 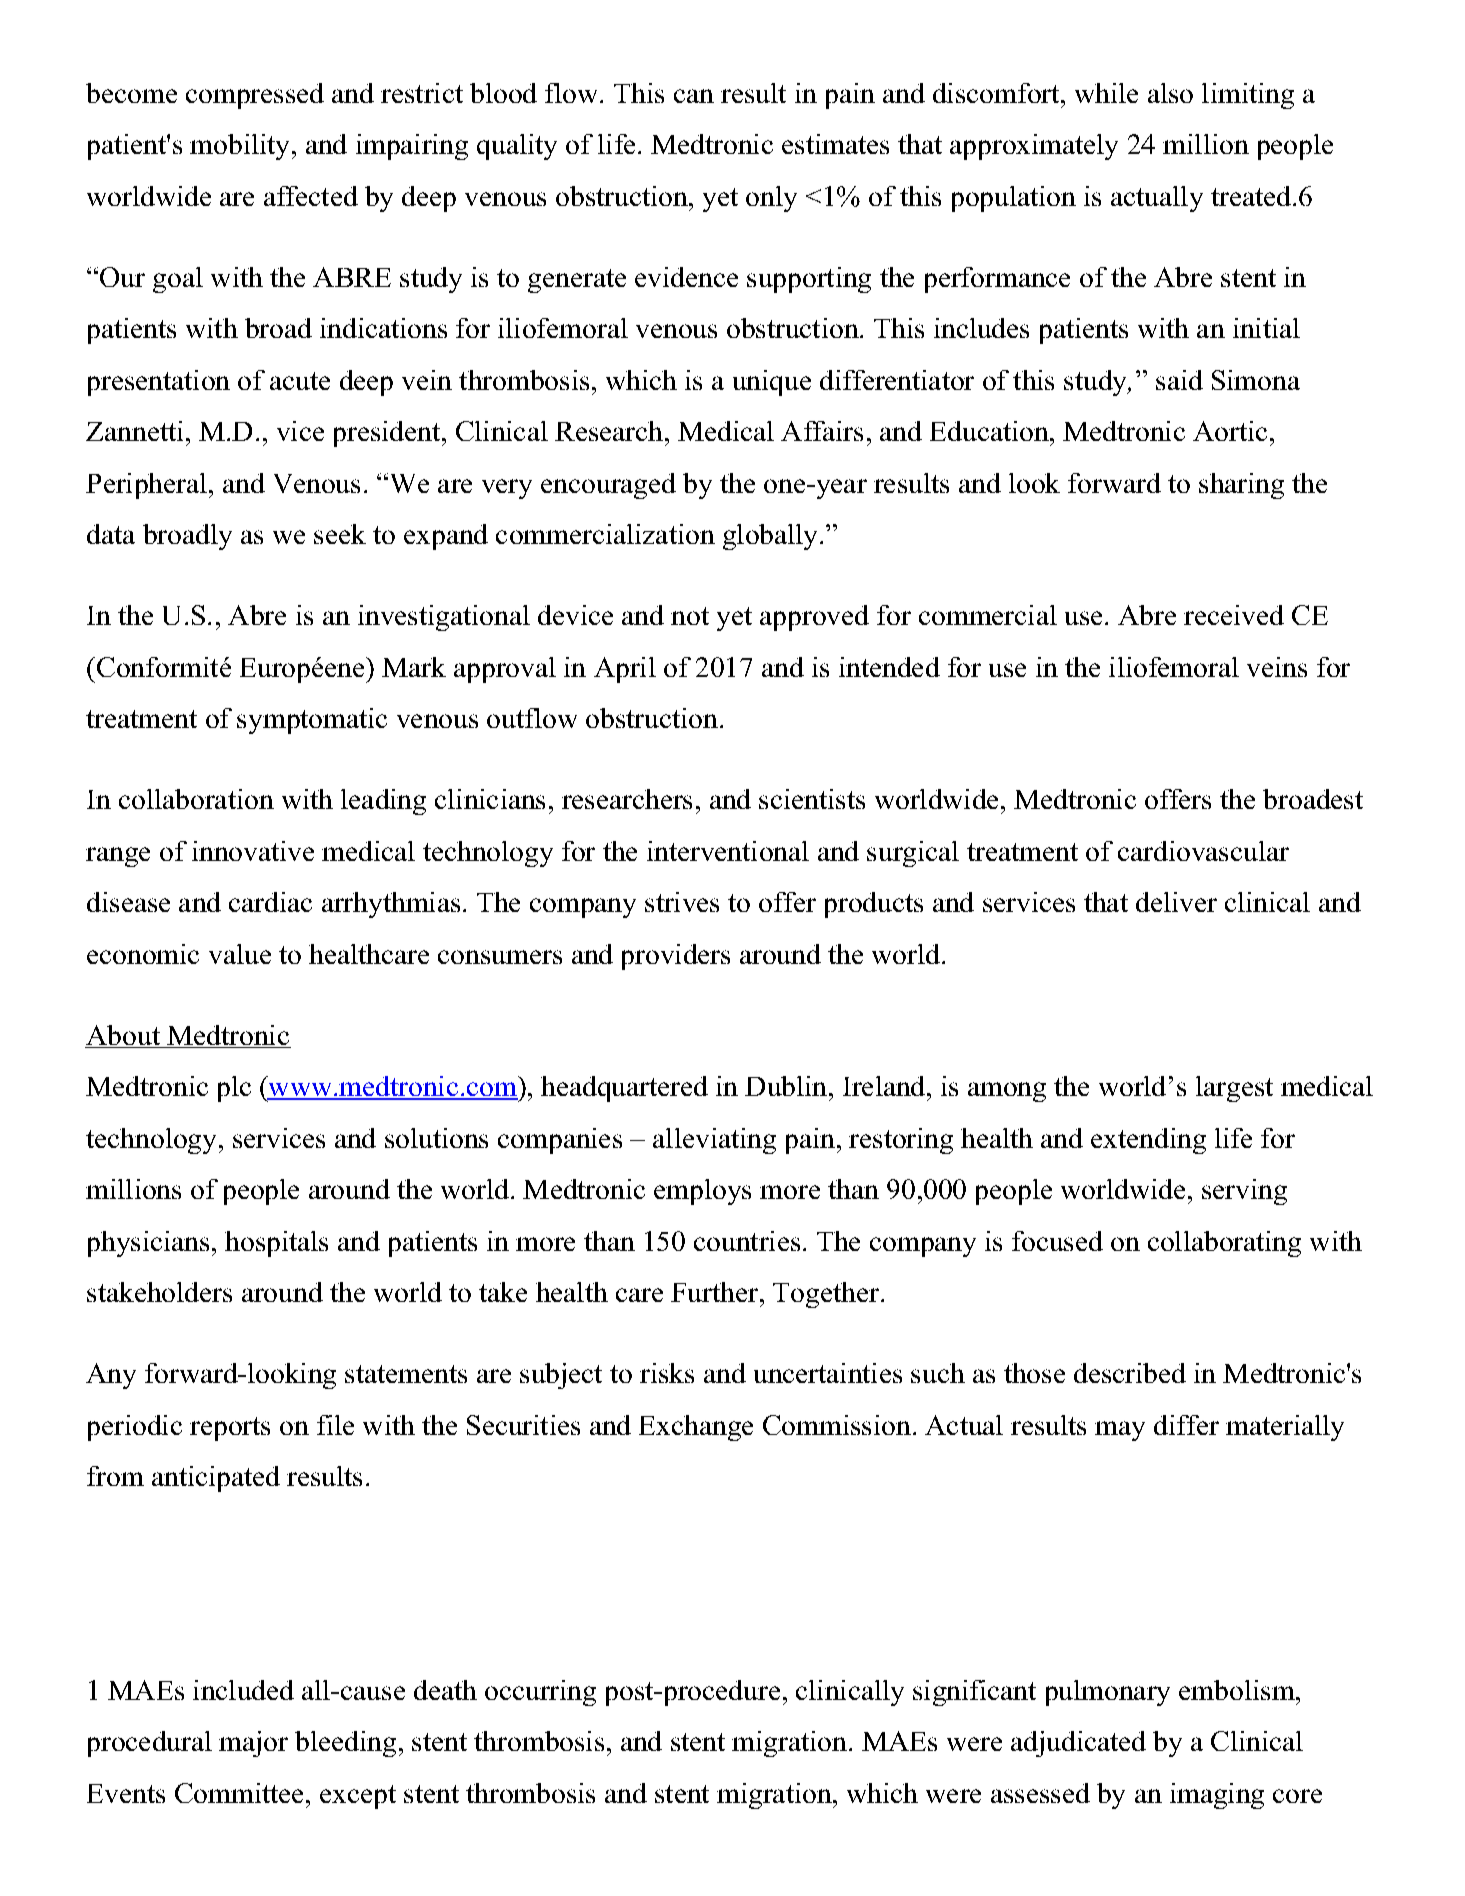 I want to click on also, so click(x=1170, y=93).
